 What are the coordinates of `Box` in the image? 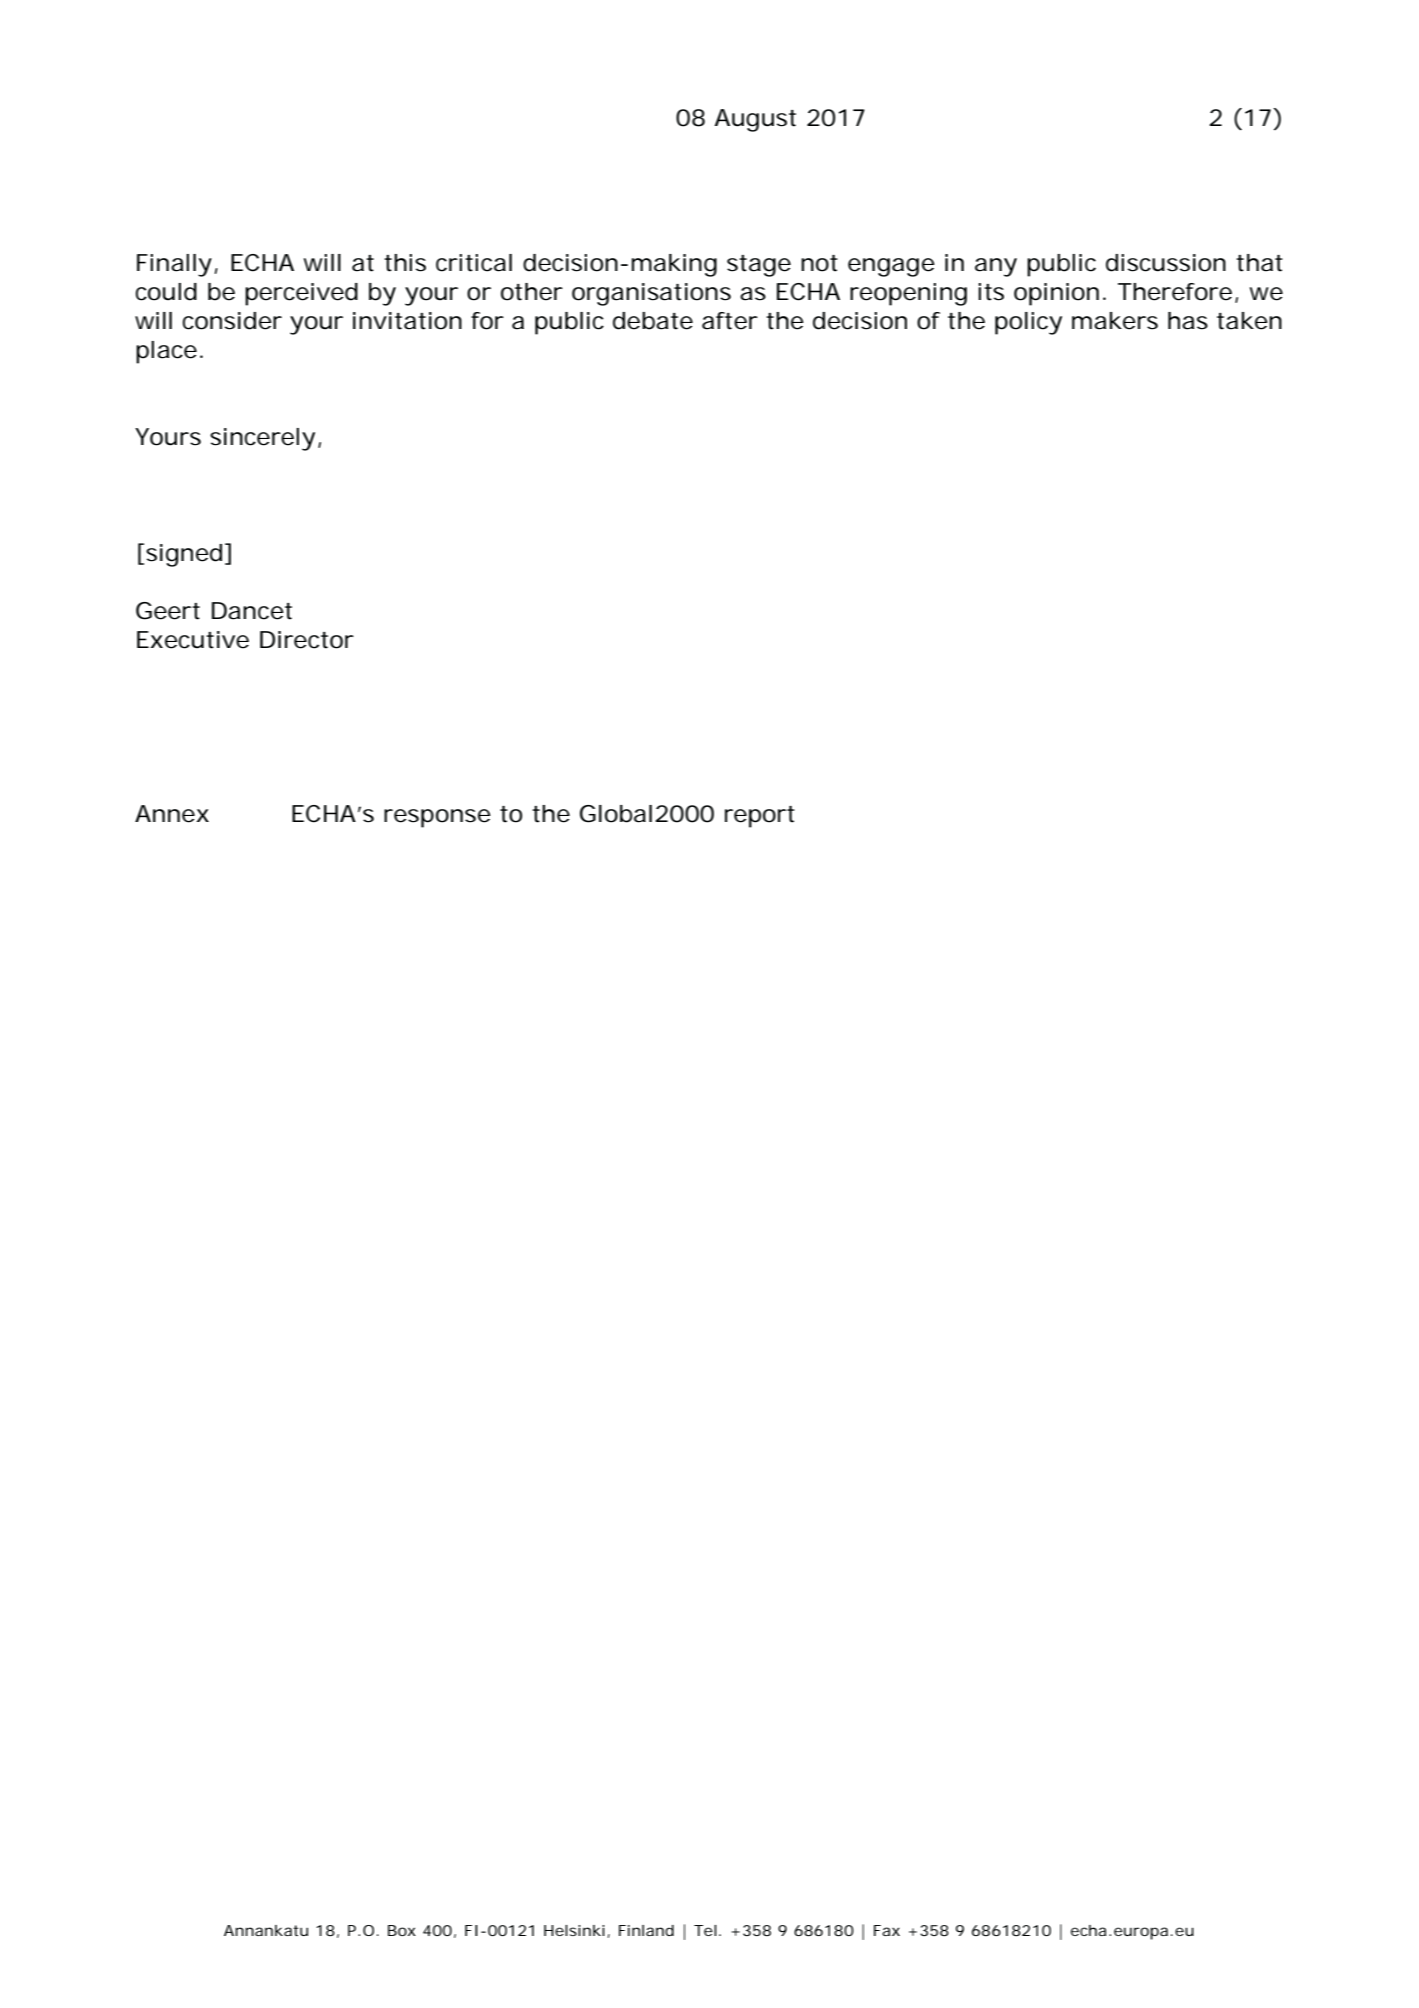 It's located at (402, 1930).
